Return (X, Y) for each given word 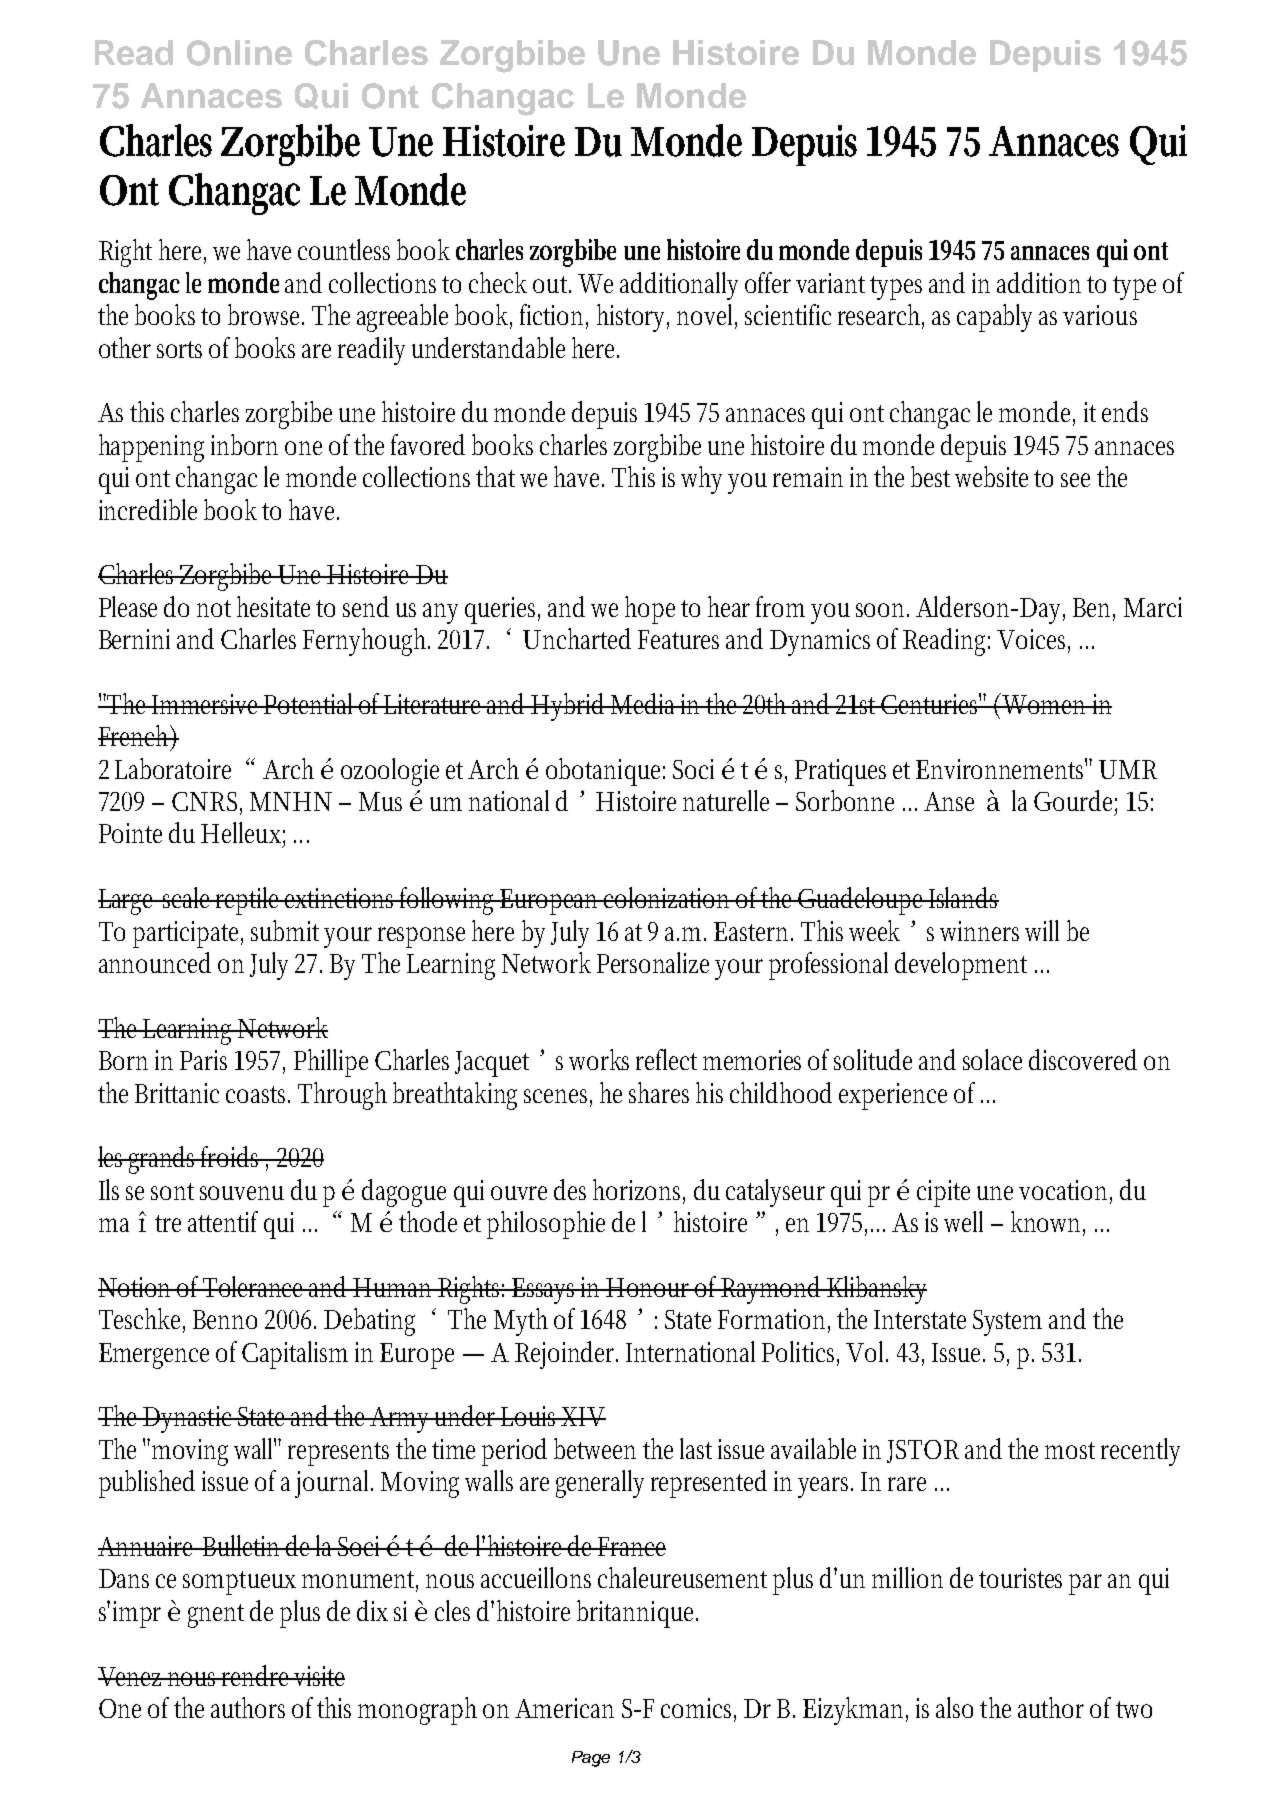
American (564, 1708)
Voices (1033, 640)
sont (172, 1191)
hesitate (273, 606)
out (552, 284)
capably (994, 318)
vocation (1065, 1191)
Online (239, 53)
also (954, 1707)
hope (650, 610)
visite (318, 1676)
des (570, 1189)
